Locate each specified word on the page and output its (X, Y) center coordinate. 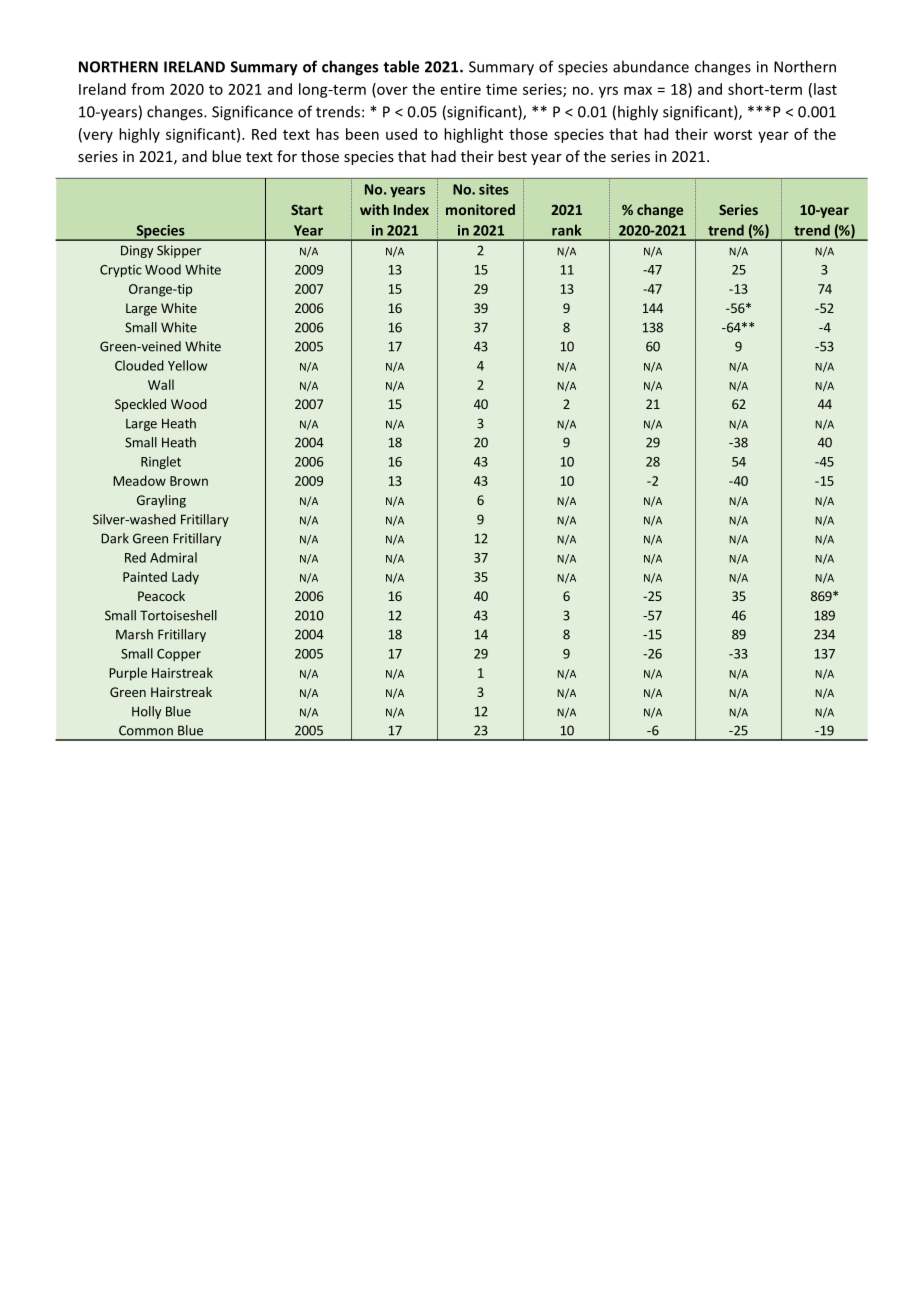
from (147, 89)
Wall (161, 384)
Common (146, 730)
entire (461, 89)
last (825, 89)
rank (566, 230)
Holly (146, 712)
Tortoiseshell (178, 615)
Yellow (187, 365)
